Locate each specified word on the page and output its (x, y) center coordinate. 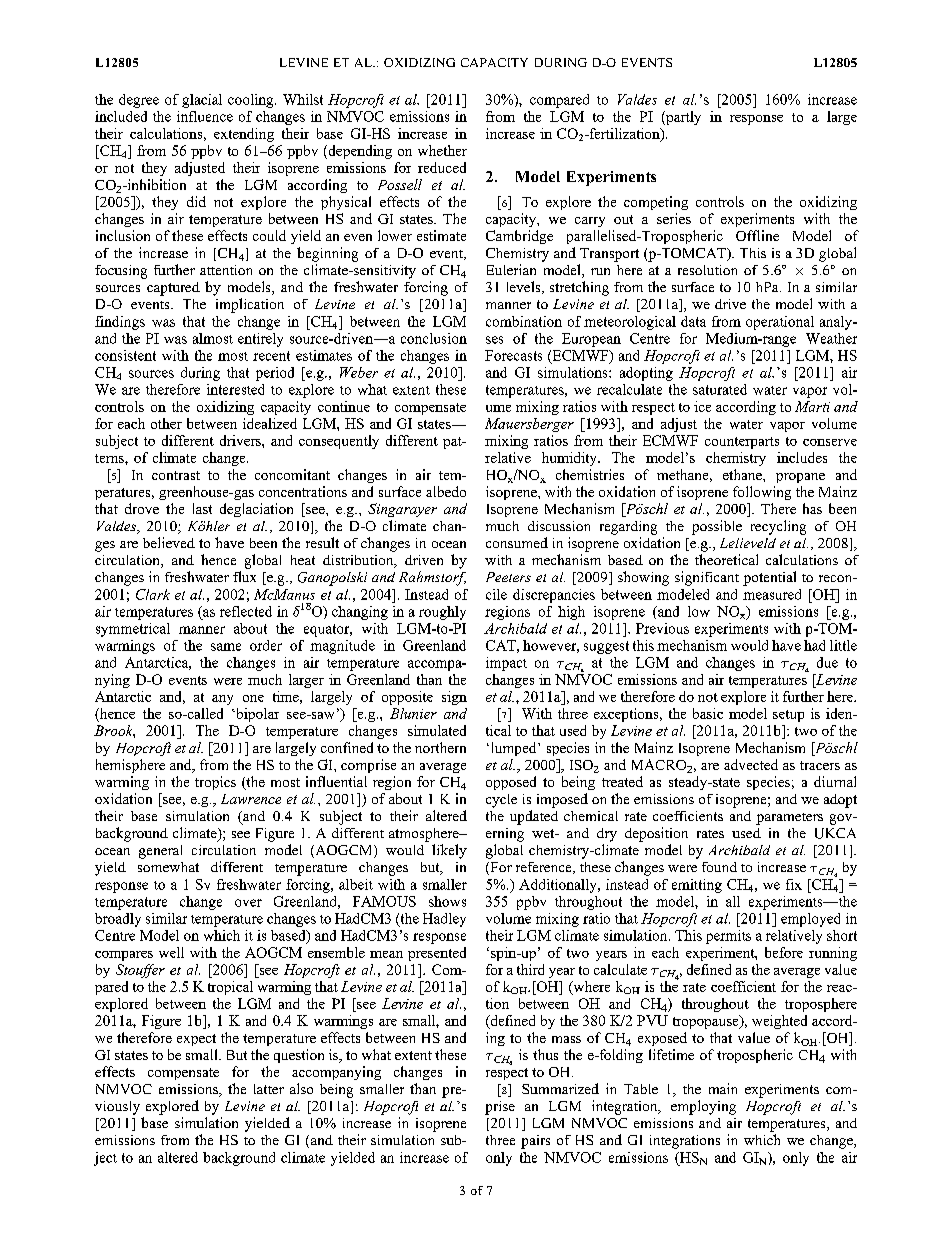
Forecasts (513, 355)
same (226, 647)
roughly (442, 613)
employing (703, 1107)
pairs (535, 1142)
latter (269, 1089)
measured (772, 594)
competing (656, 203)
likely (449, 851)
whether (442, 150)
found (719, 867)
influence (205, 116)
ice (702, 406)
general (160, 852)
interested (235, 389)
